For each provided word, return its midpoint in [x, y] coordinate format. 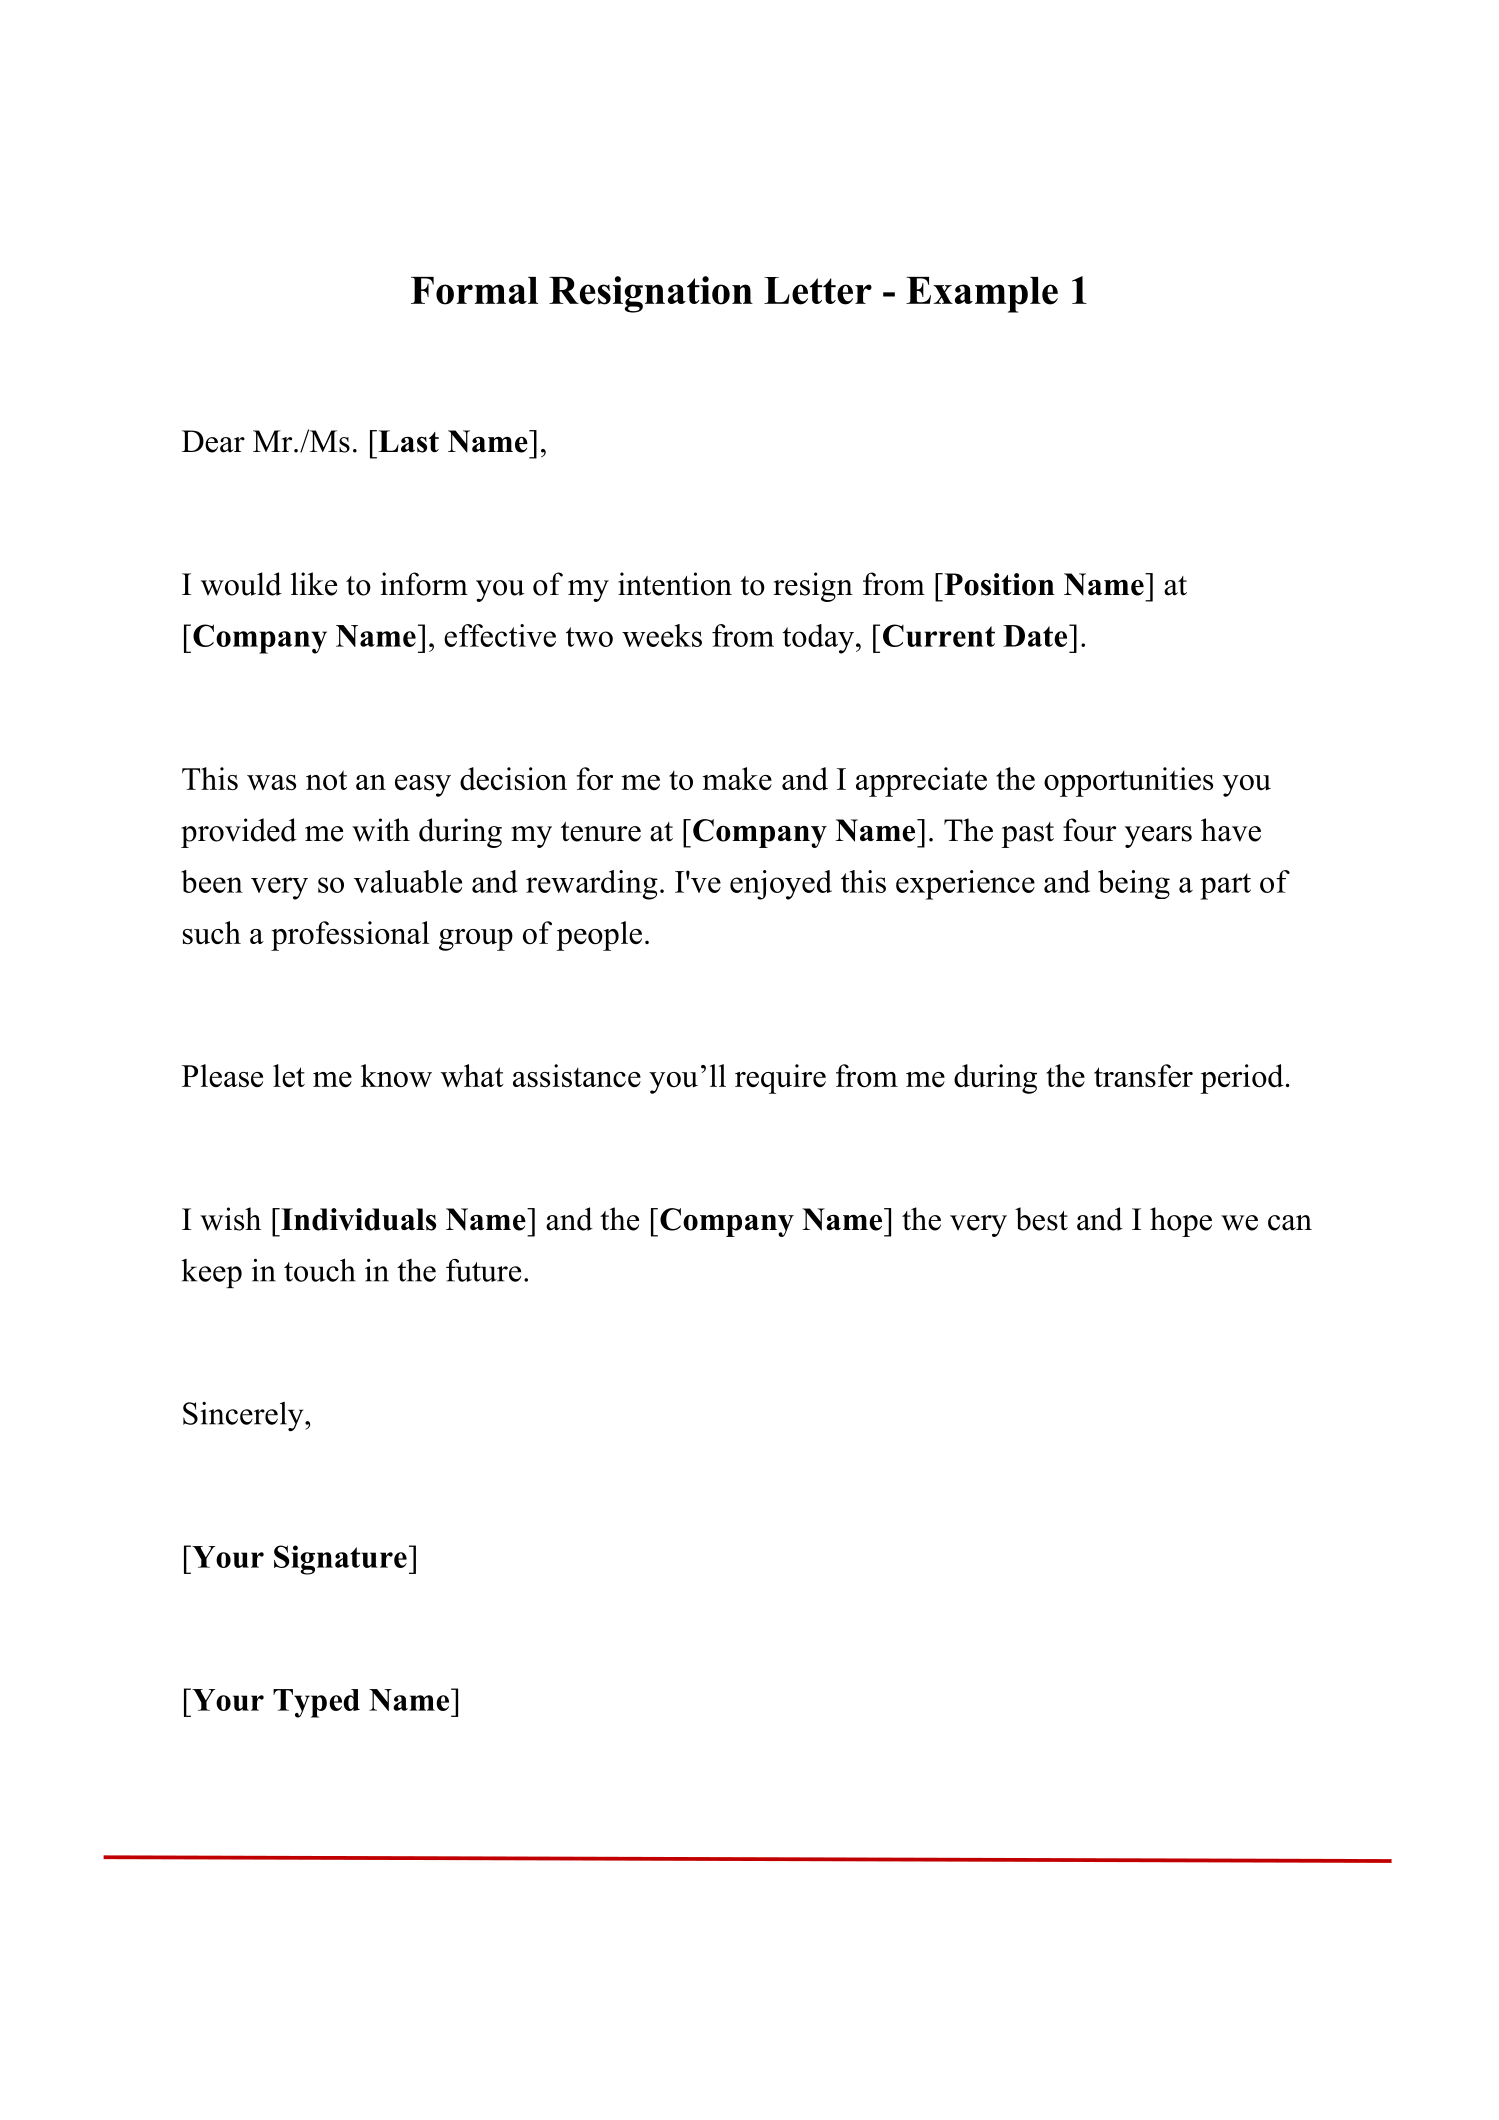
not [326, 780]
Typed [316, 1703]
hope [1181, 1222]
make [737, 778]
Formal [474, 291]
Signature [340, 1560]
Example [982, 295]
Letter [818, 291]
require [780, 1079]
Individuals [357, 1219]
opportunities [1128, 782]
